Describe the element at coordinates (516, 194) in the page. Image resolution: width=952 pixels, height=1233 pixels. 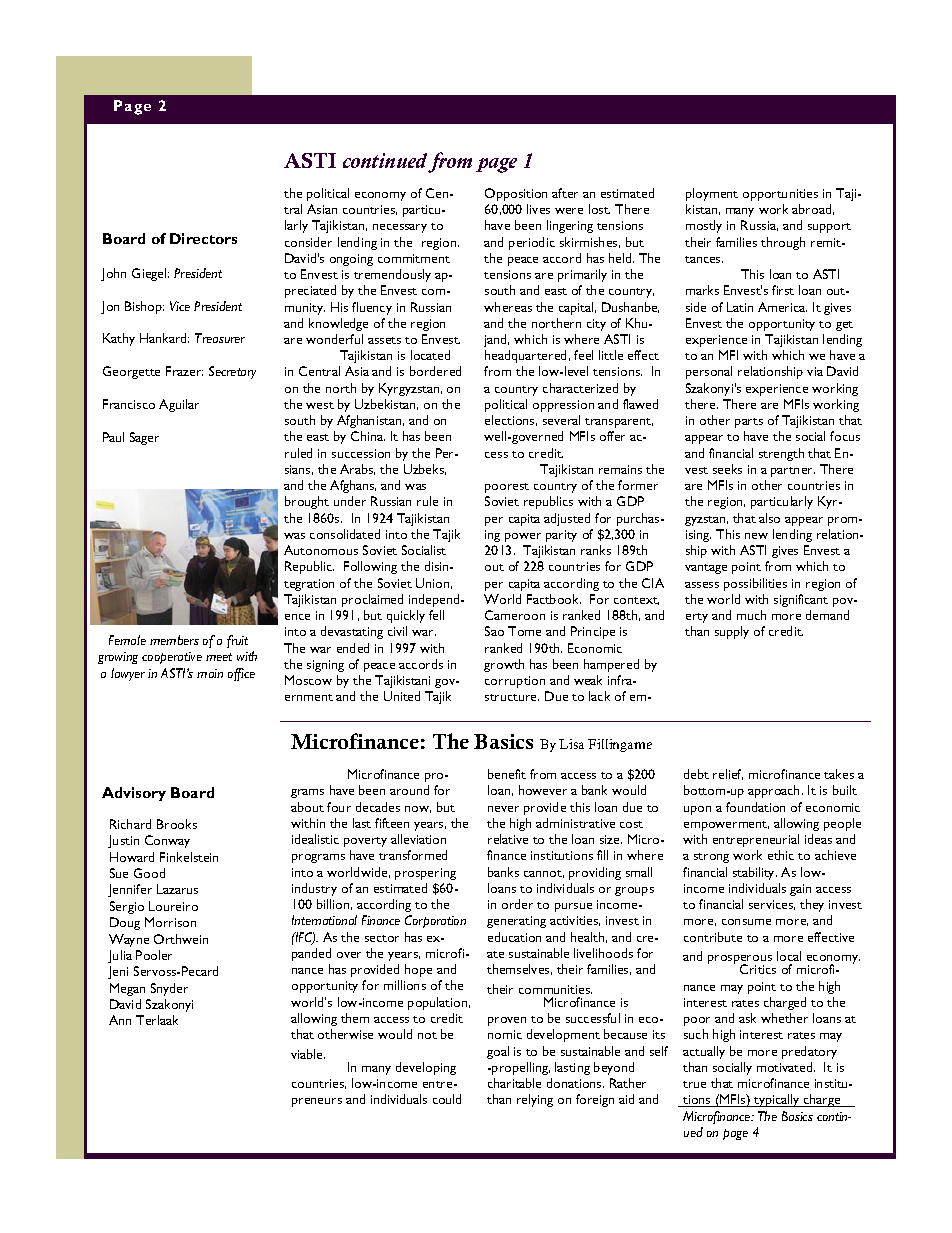
I see `Opposition` at that location.
